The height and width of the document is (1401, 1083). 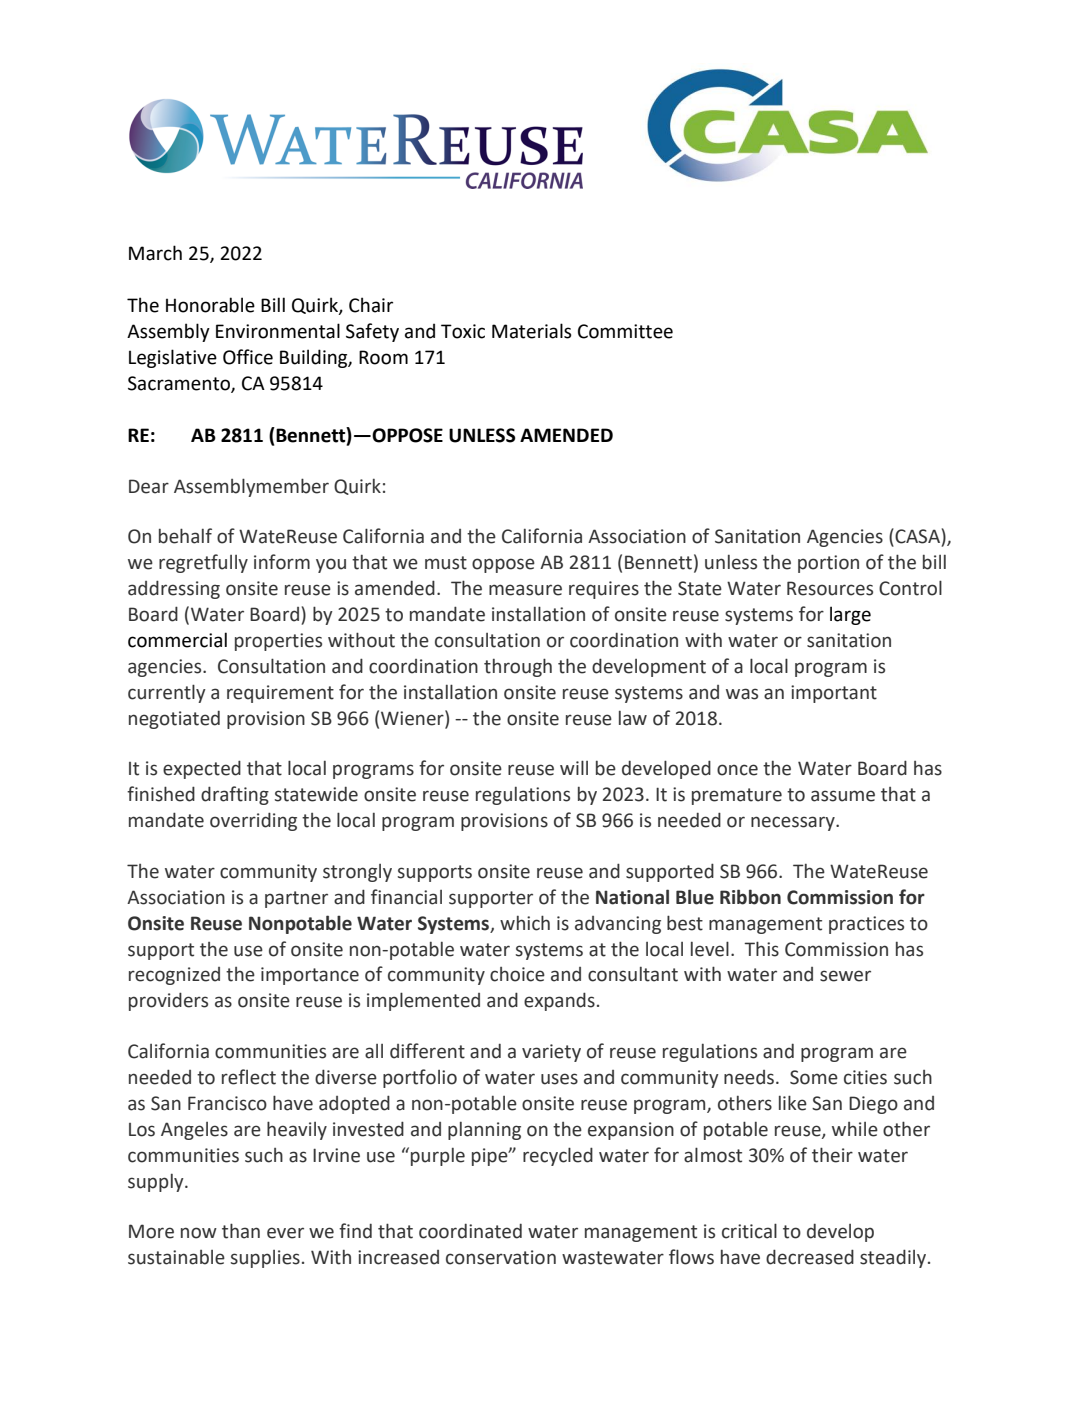 I want to click on Honorable, so click(x=210, y=305).
